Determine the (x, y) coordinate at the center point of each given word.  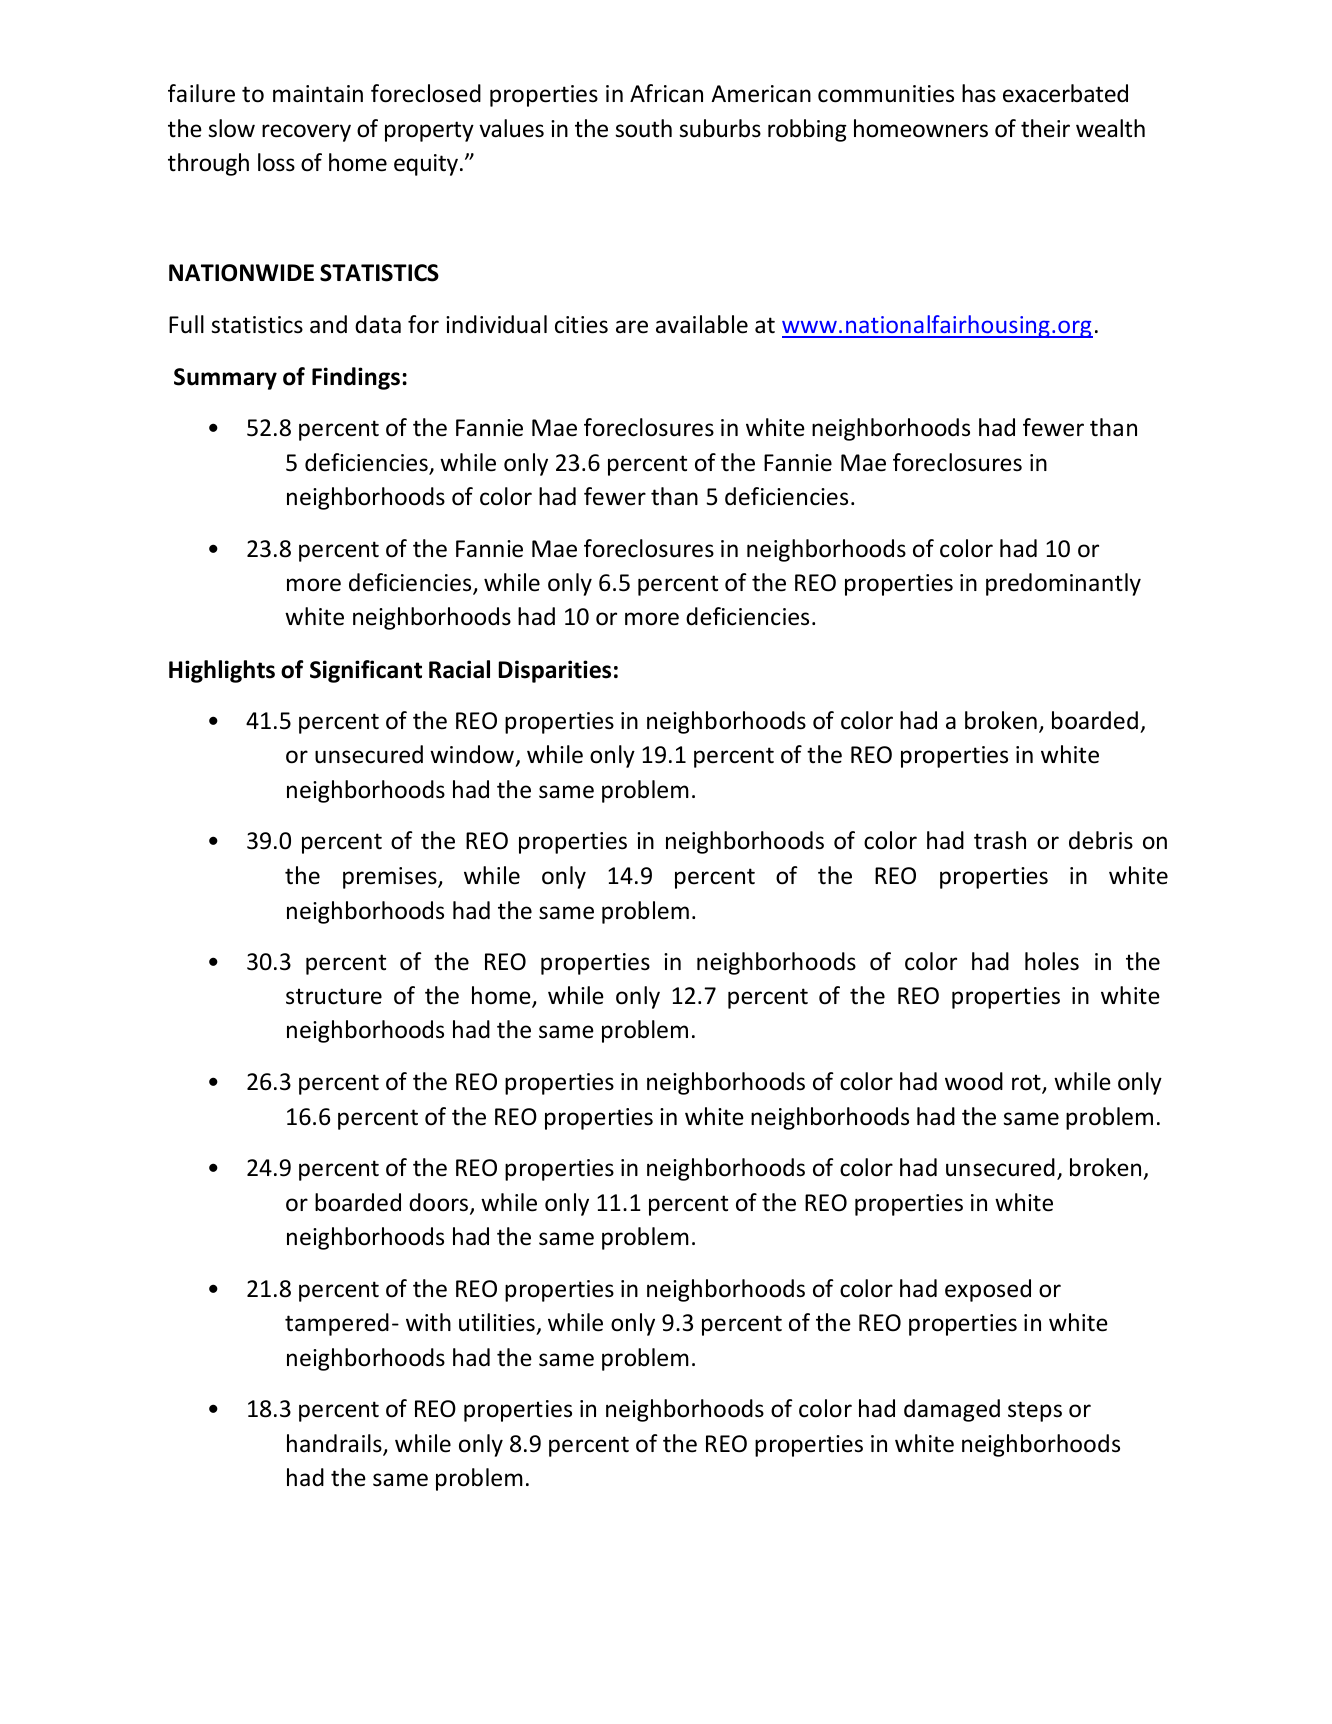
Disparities (555, 671)
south (643, 128)
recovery (306, 133)
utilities (497, 1322)
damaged (952, 1410)
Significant (366, 671)
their (1045, 128)
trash (1000, 840)
